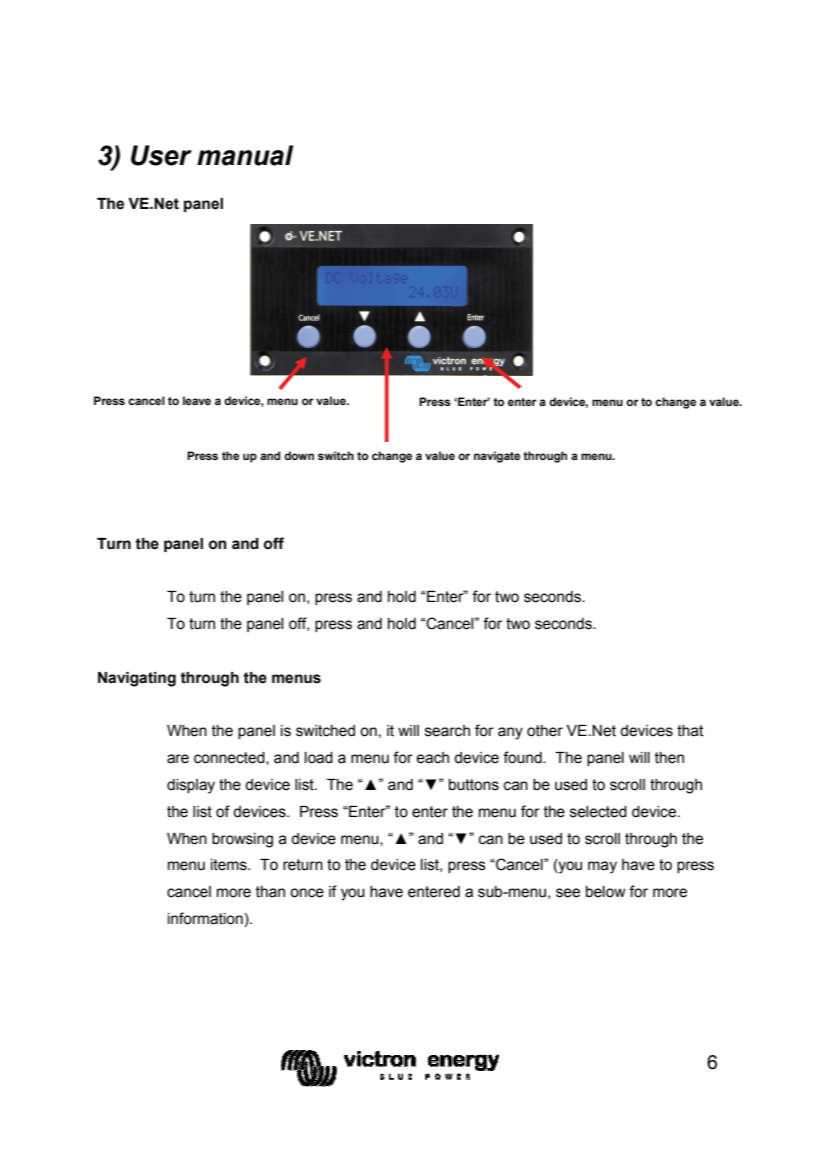  What do you see at coordinates (447, 731) in the image?
I see `search` at bounding box center [447, 731].
